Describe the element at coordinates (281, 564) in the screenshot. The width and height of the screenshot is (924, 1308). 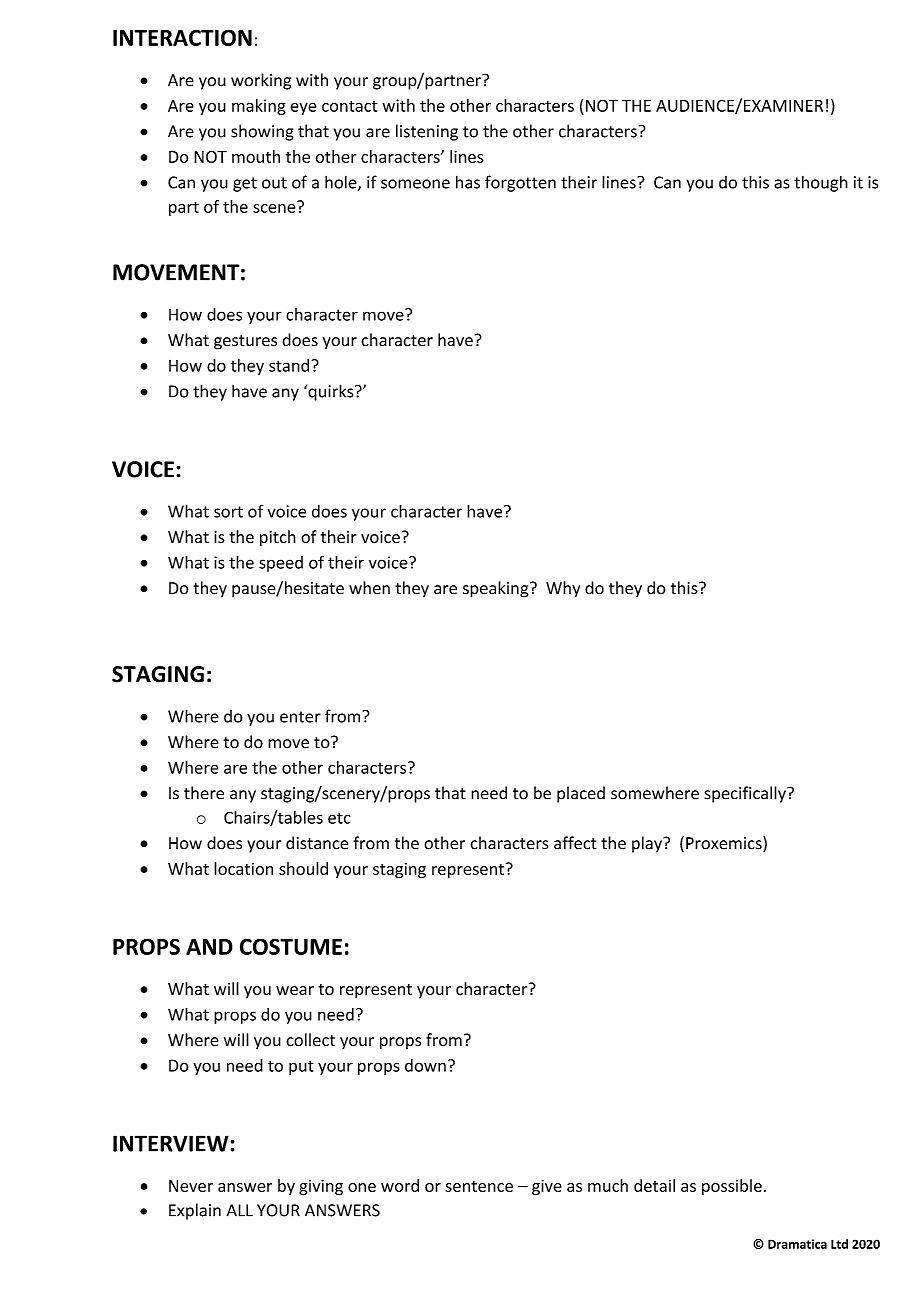
I see `speed` at that location.
